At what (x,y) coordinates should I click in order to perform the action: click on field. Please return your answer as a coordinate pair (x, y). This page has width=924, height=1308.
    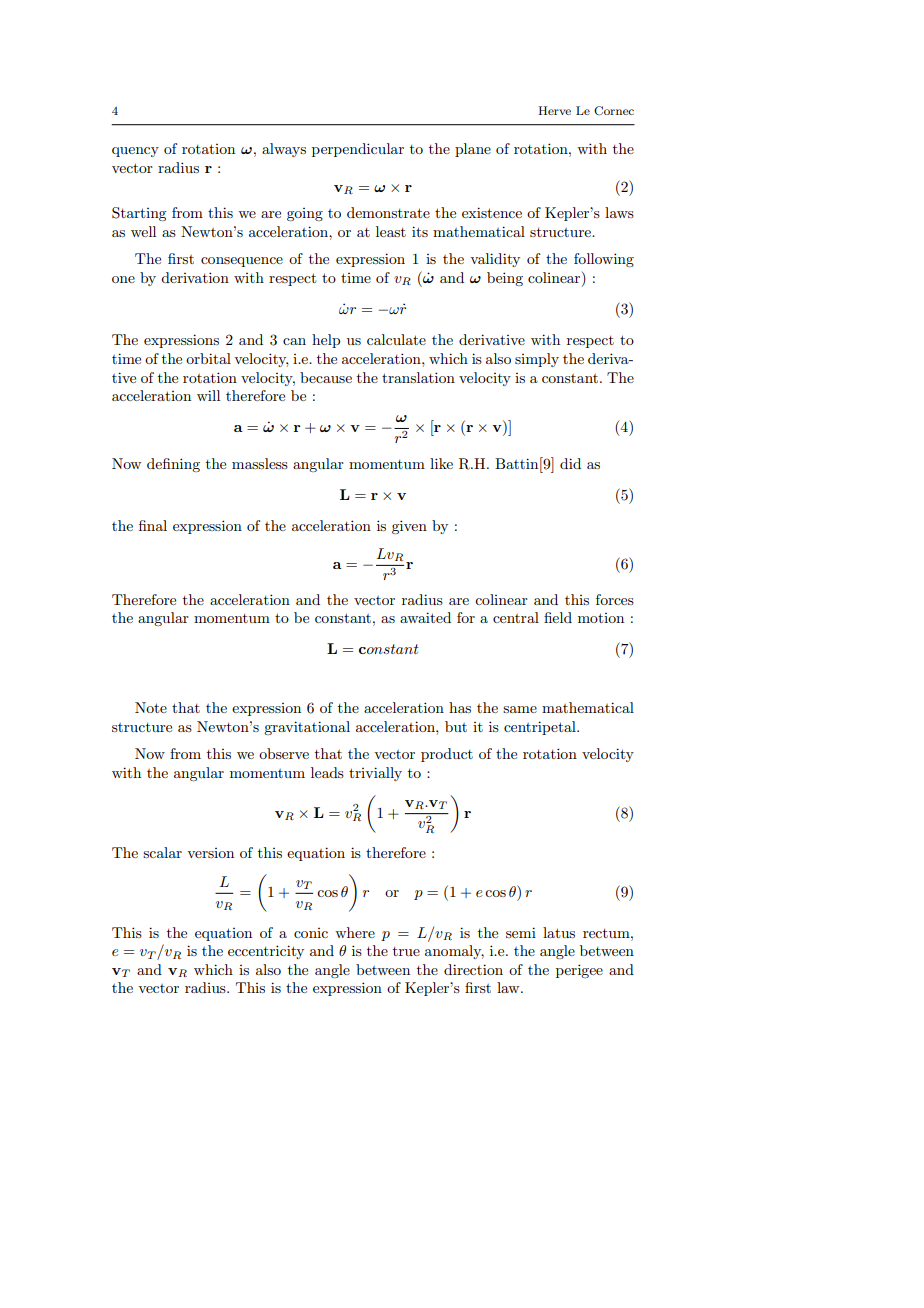
    Looking at the image, I should click on (558, 617).
